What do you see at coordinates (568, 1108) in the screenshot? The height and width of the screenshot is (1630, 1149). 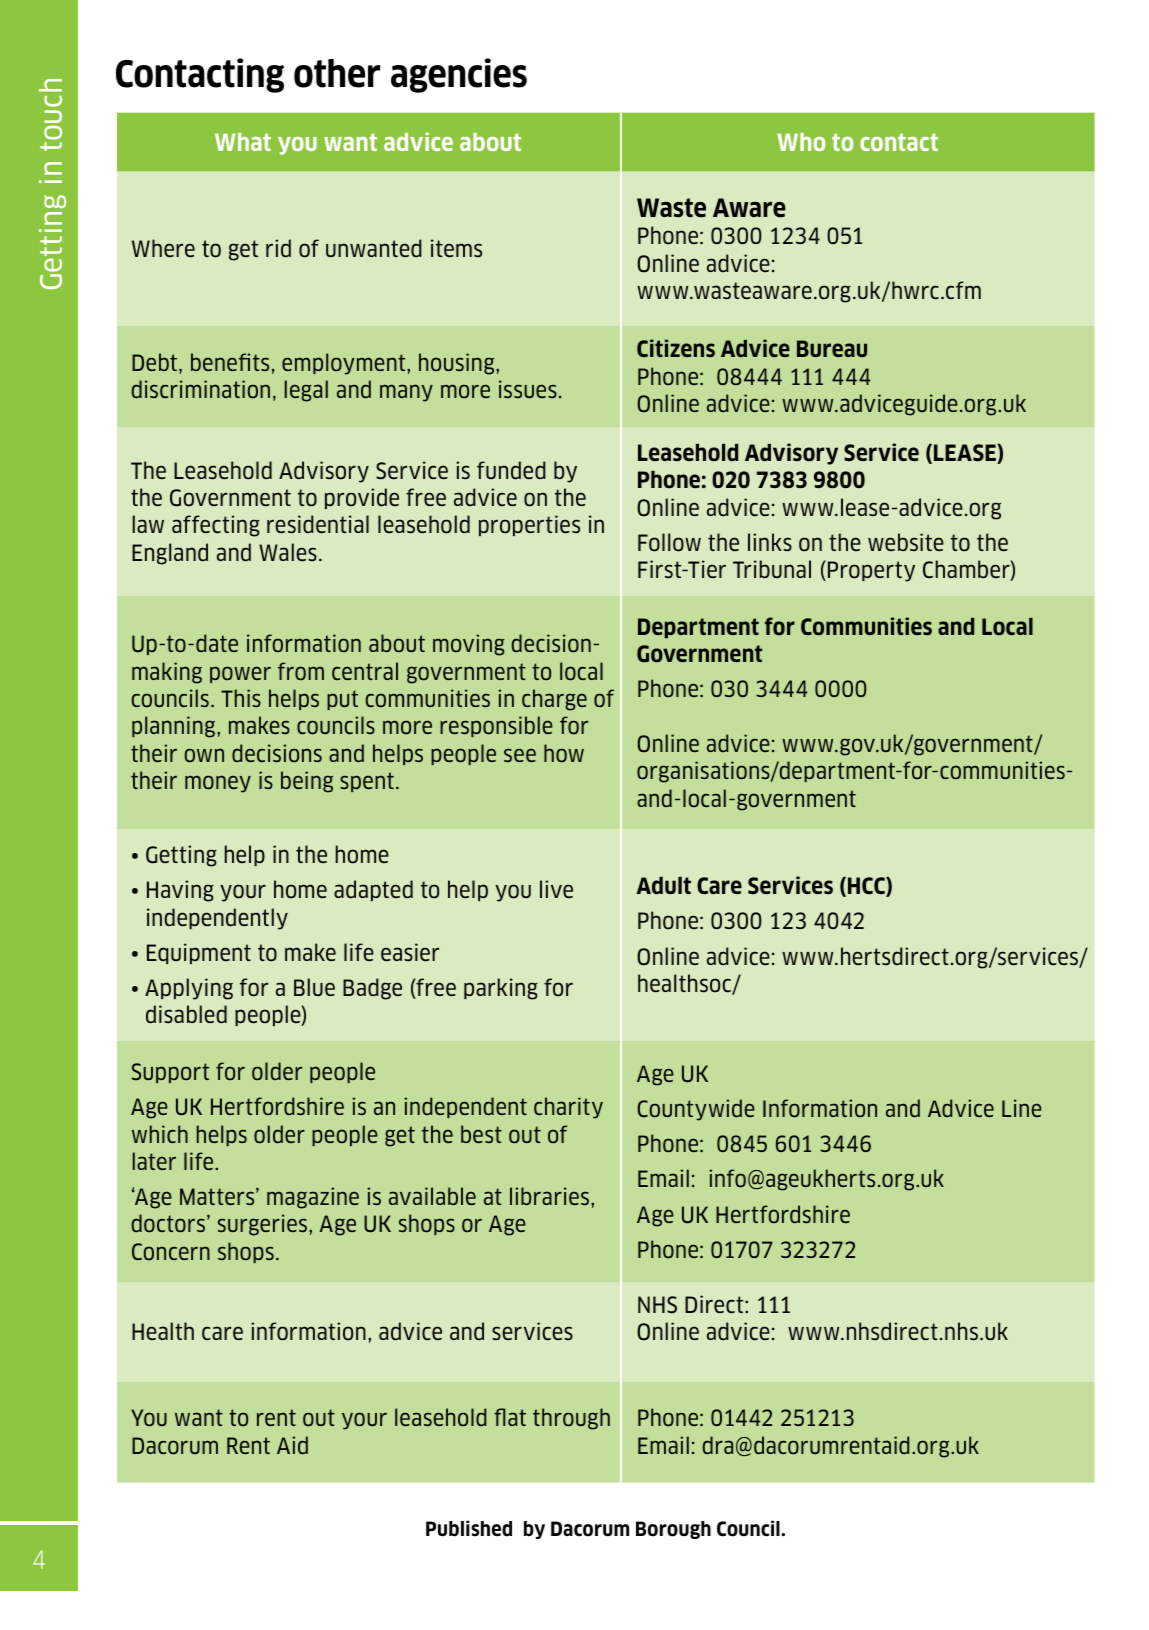 I see `charity` at bounding box center [568, 1108].
